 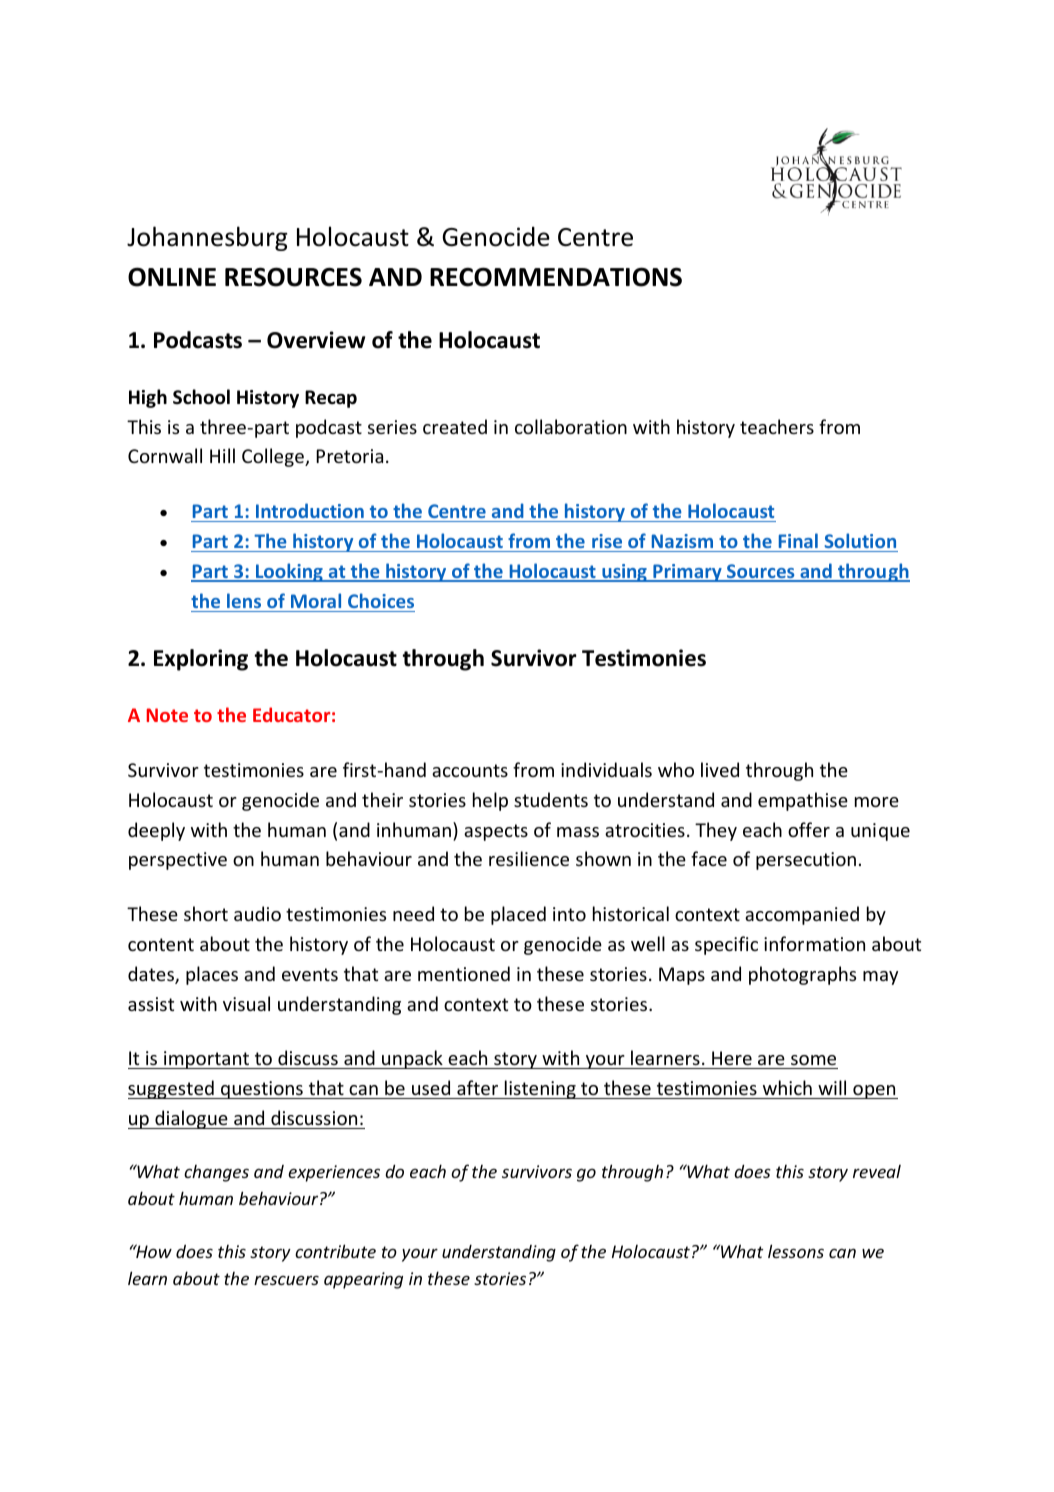 What do you see at coordinates (802, 915) in the document?
I see `accompanied` at bounding box center [802, 915].
